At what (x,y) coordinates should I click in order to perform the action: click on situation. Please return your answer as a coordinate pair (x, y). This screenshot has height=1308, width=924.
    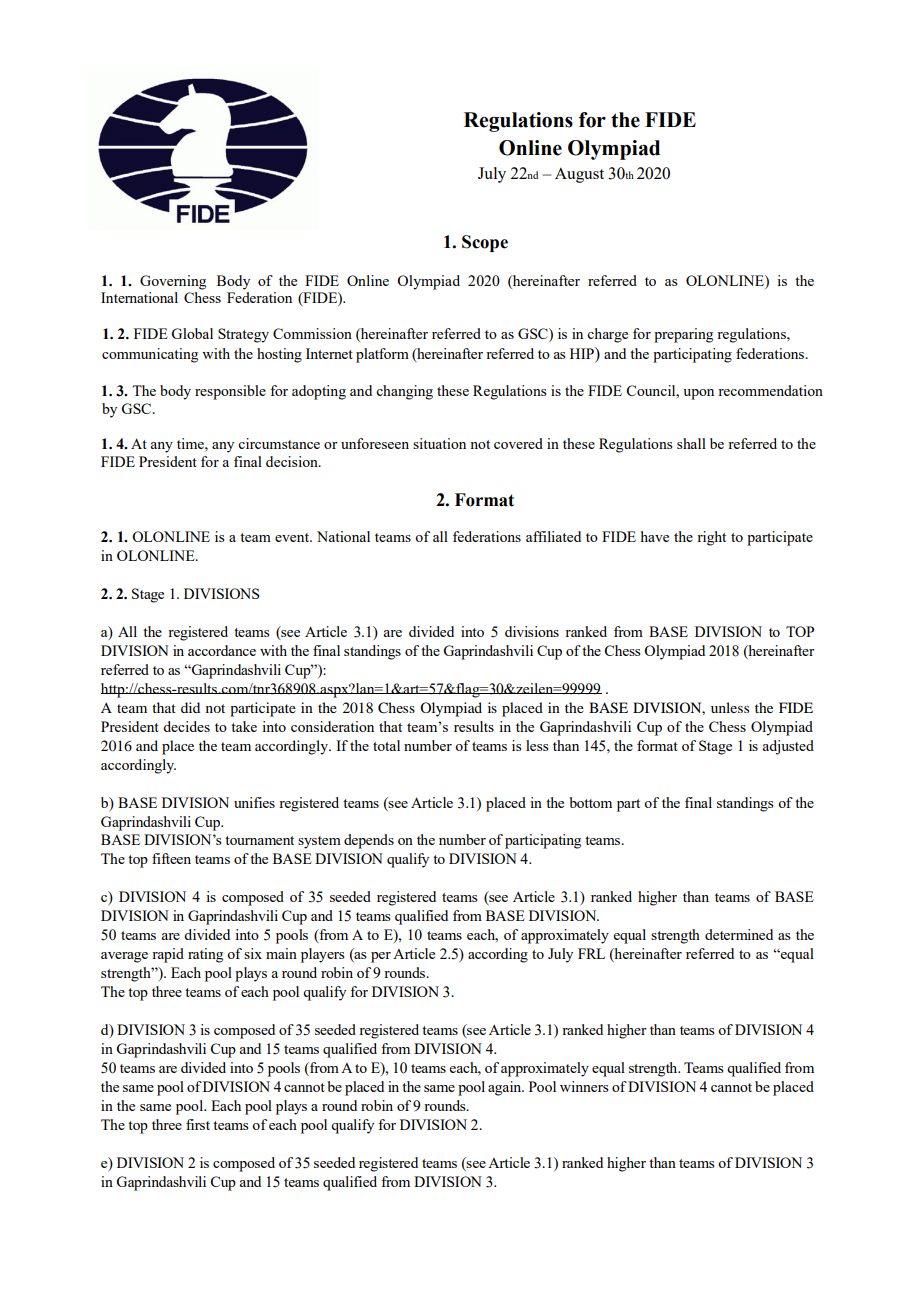
    Looking at the image, I should click on (439, 443).
